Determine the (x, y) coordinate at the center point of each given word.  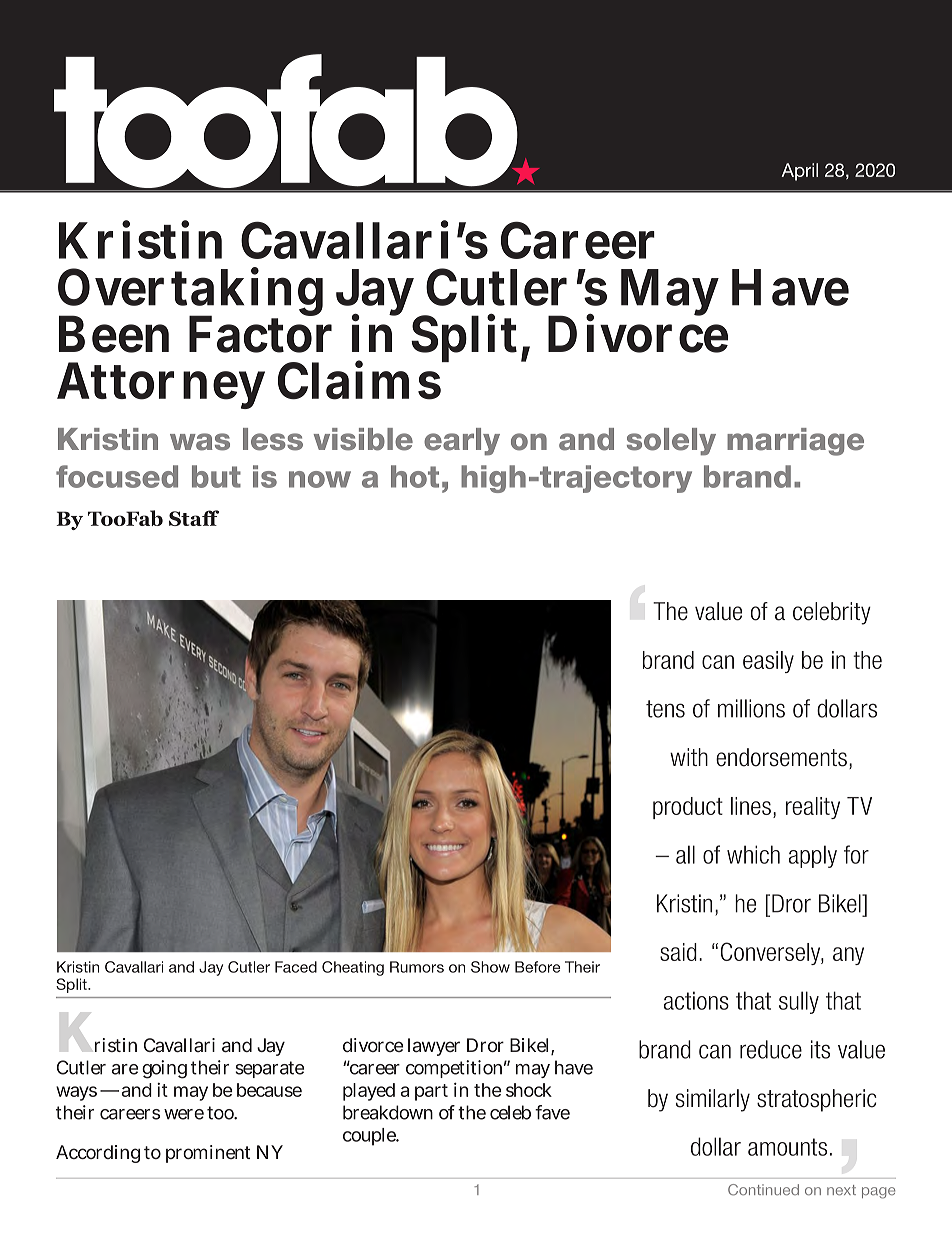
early (462, 442)
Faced (296, 967)
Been (114, 334)
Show (490, 967)
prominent (208, 1154)
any (848, 956)
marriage (795, 442)
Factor (260, 333)
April (800, 172)
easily (768, 662)
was (200, 442)
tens (665, 709)
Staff (194, 518)
